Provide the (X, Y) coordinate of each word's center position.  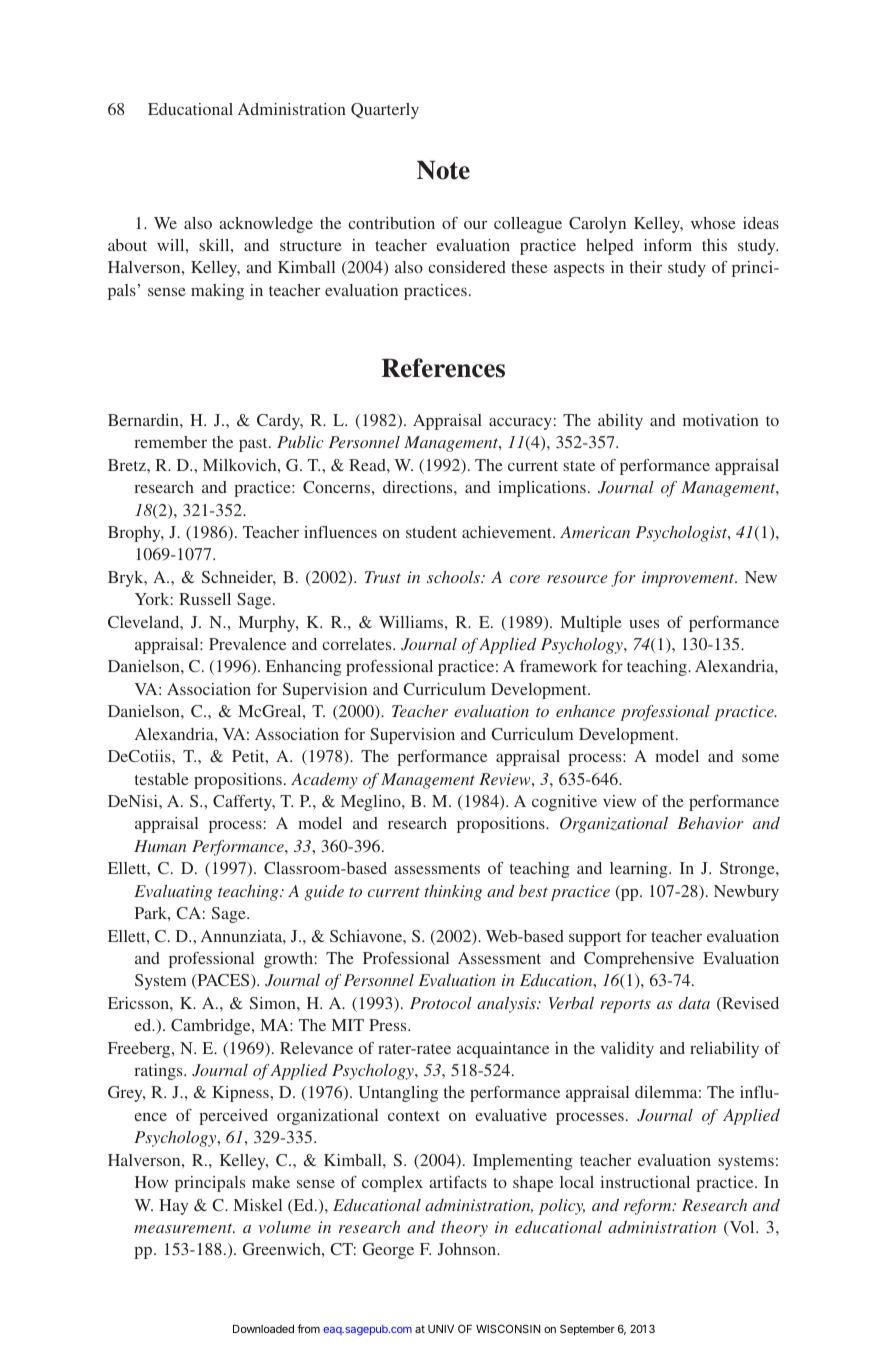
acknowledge (266, 225)
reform (649, 1207)
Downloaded (263, 1329)
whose (713, 223)
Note (443, 170)
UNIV (441, 1329)
